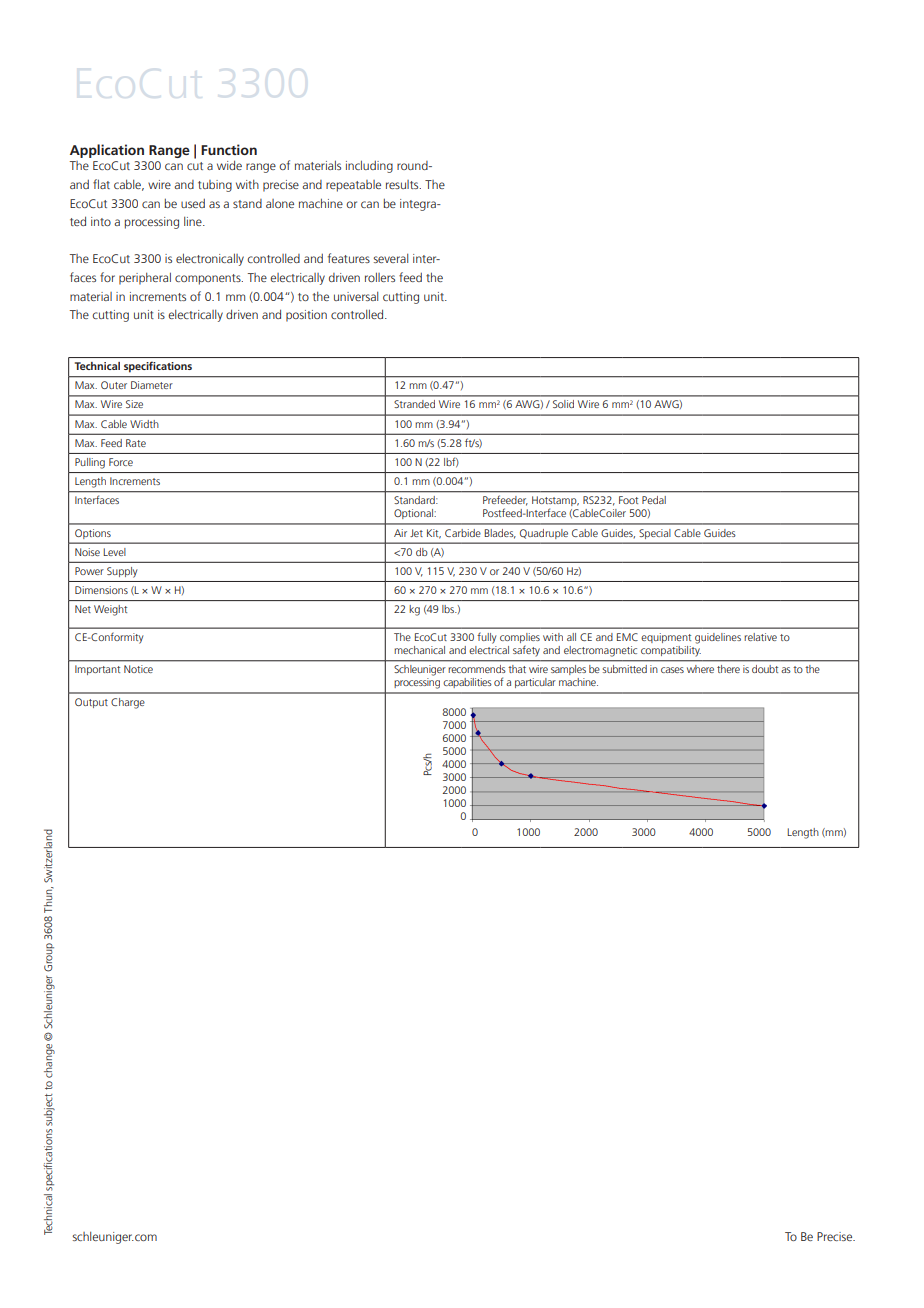 This document has height=1308, width=924. What do you see at coordinates (403, 184) in the document?
I see `results` at bounding box center [403, 184].
